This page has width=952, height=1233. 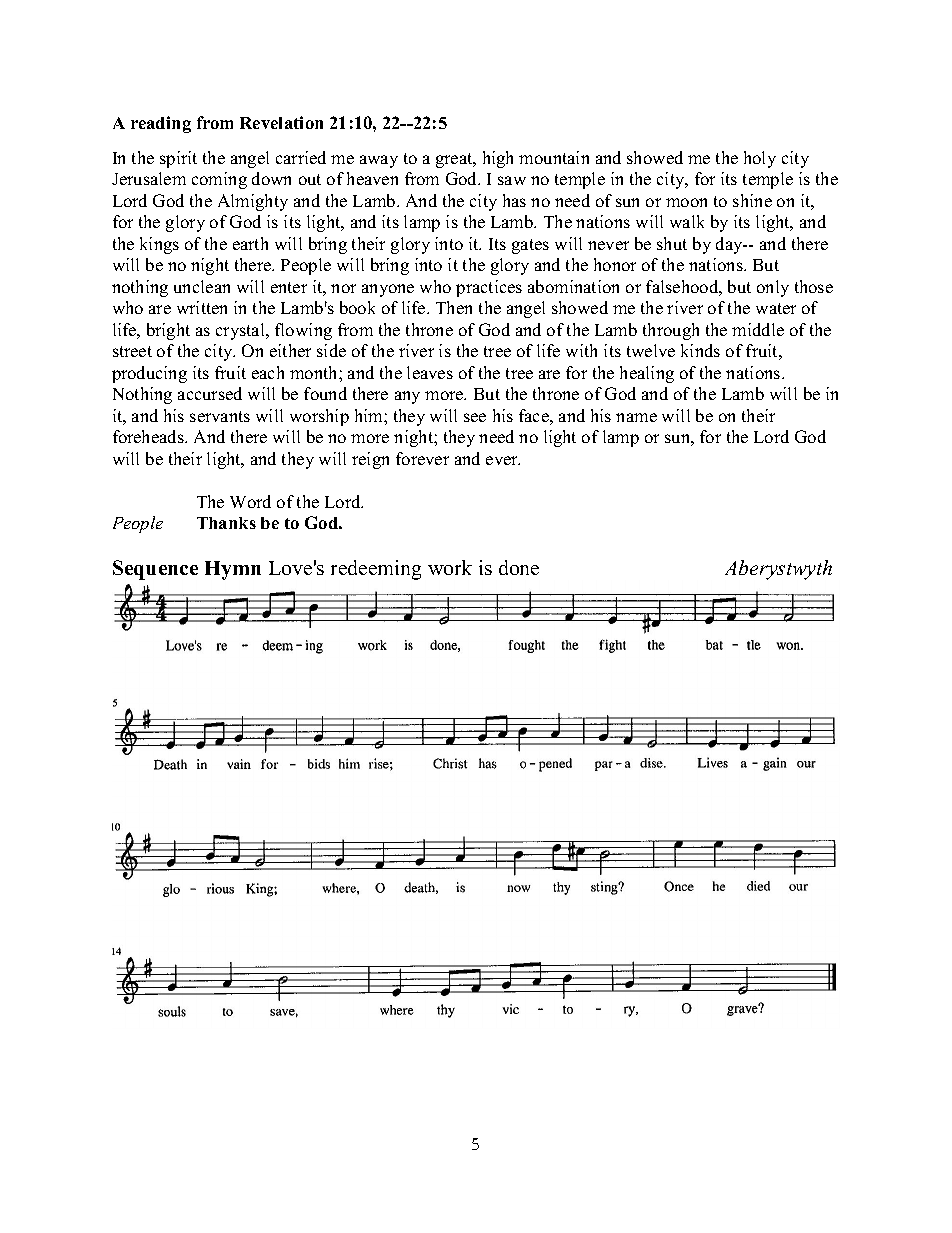 What do you see at coordinates (773, 288) in the page?
I see `only` at bounding box center [773, 288].
